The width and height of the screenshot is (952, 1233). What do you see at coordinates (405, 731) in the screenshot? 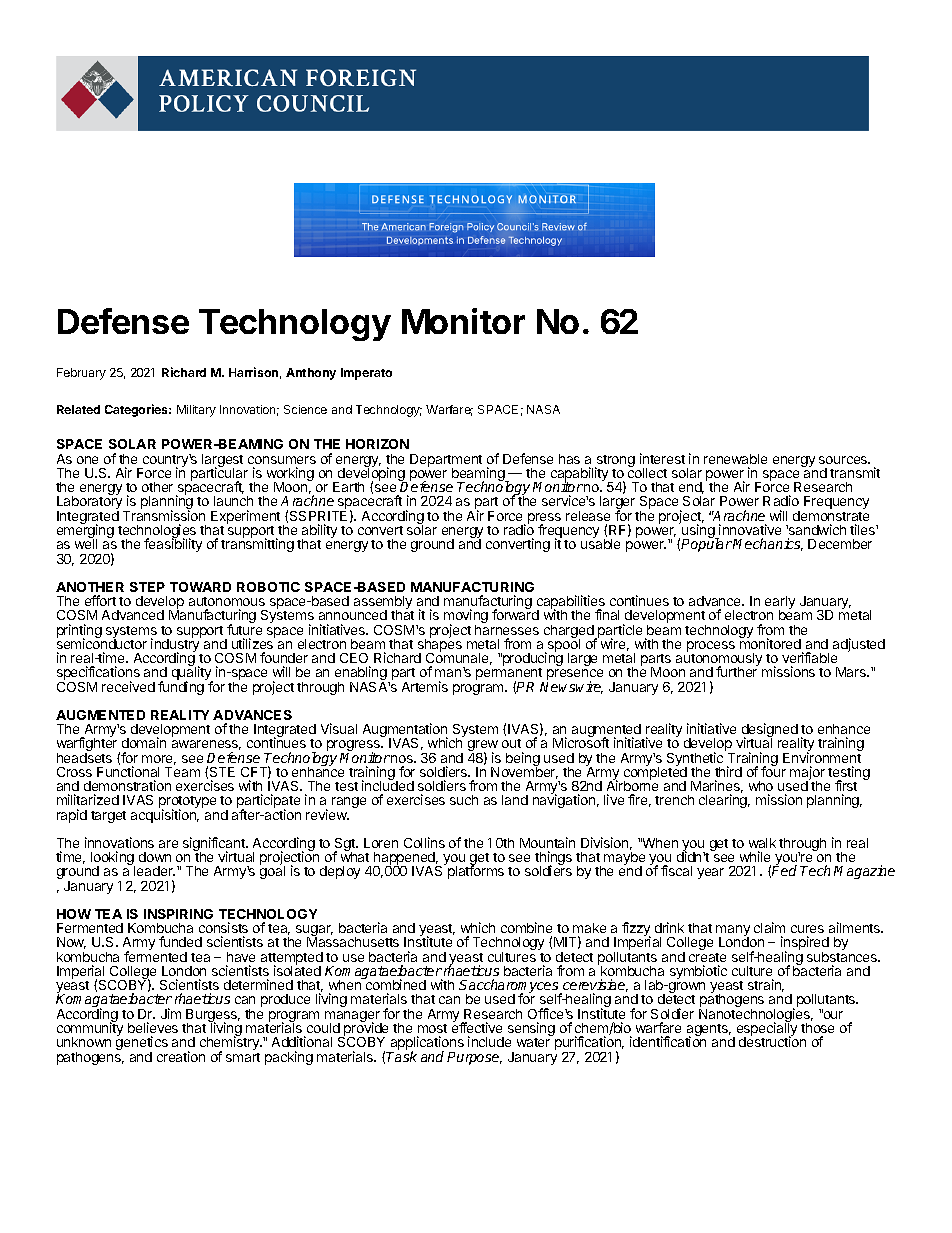
I see `Augmentation` at bounding box center [405, 731].
